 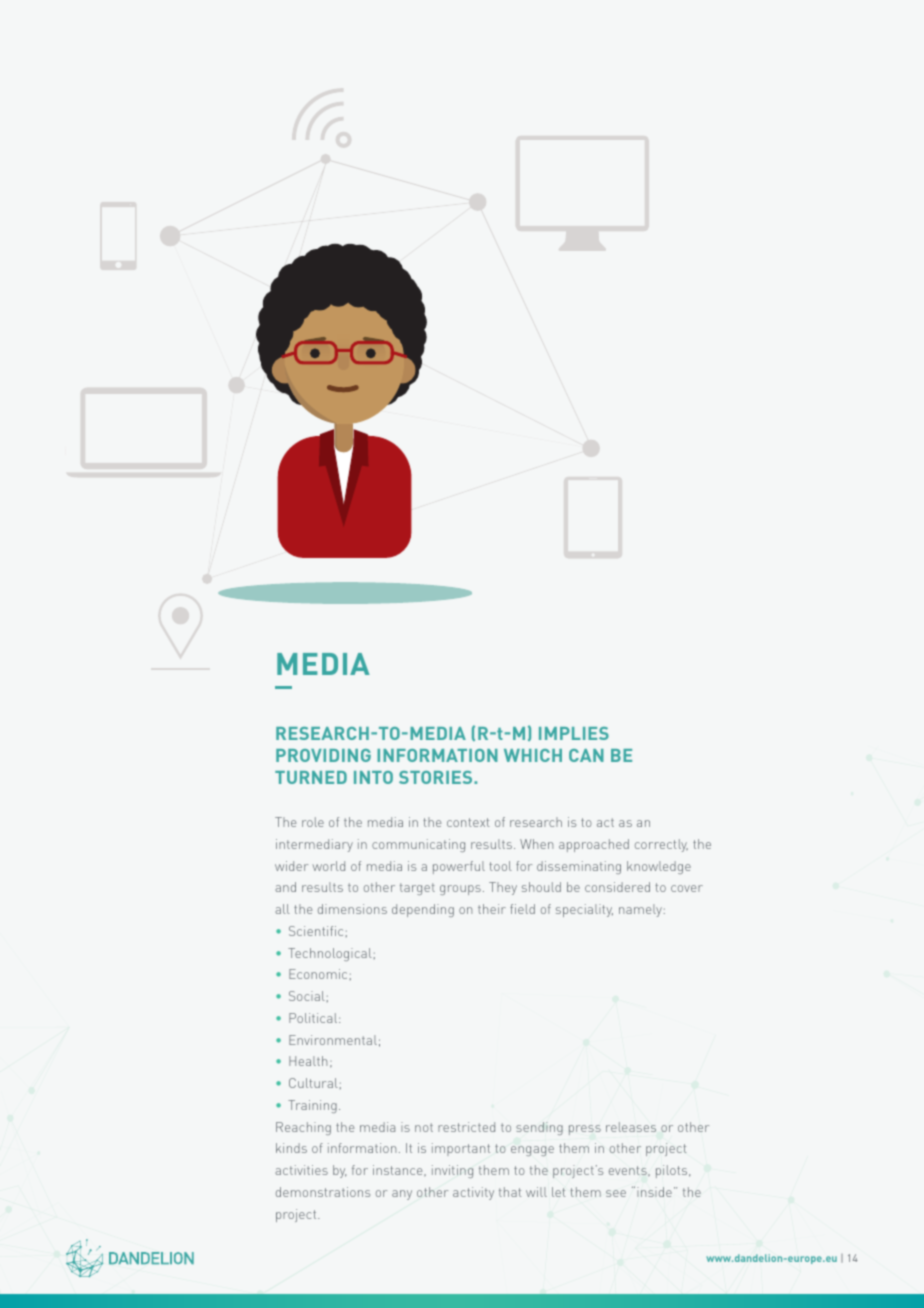 What do you see at coordinates (333, 1040) in the screenshot?
I see `Environmental` at bounding box center [333, 1040].
